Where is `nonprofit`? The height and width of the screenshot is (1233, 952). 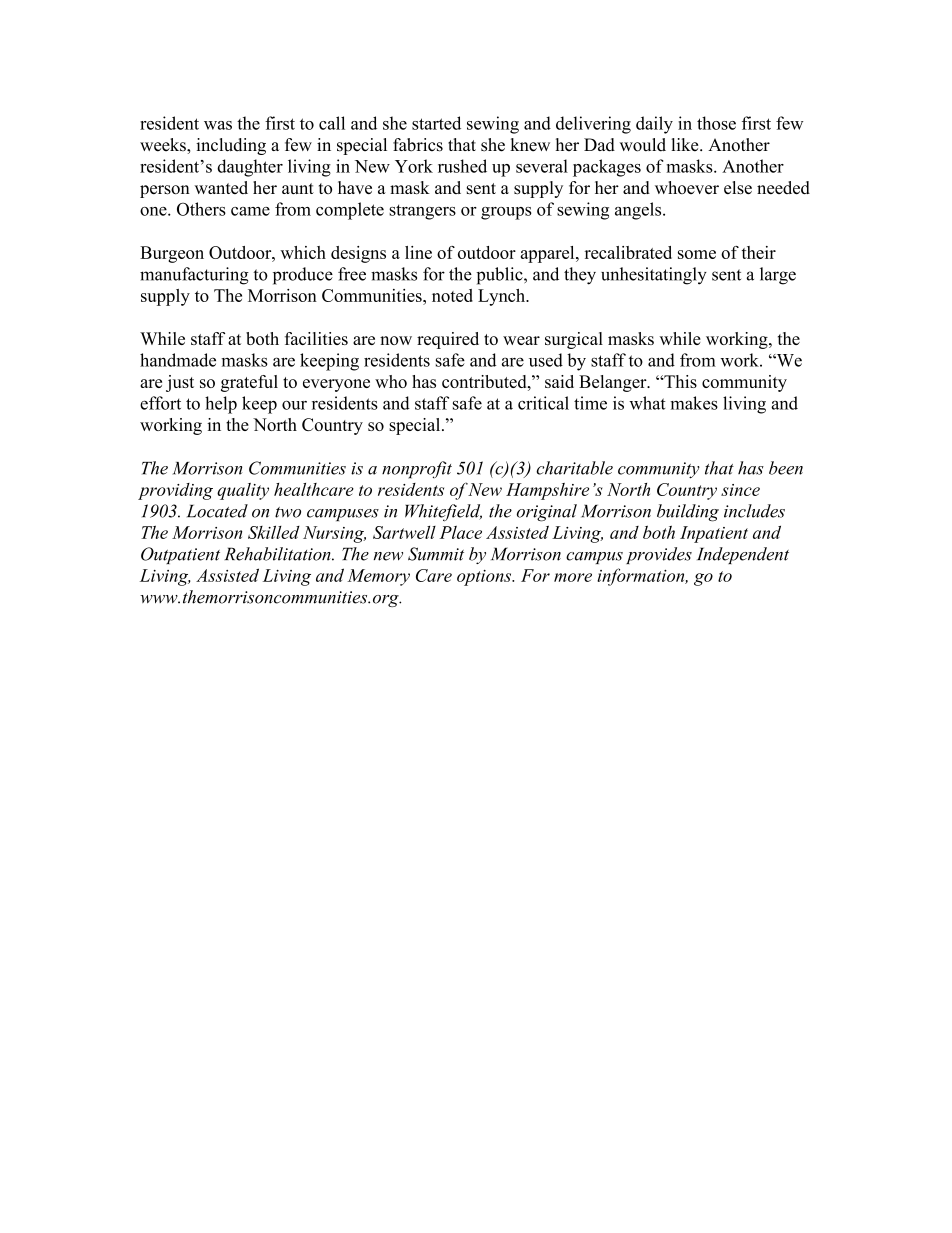
nonprofit is located at coordinates (417, 470).
